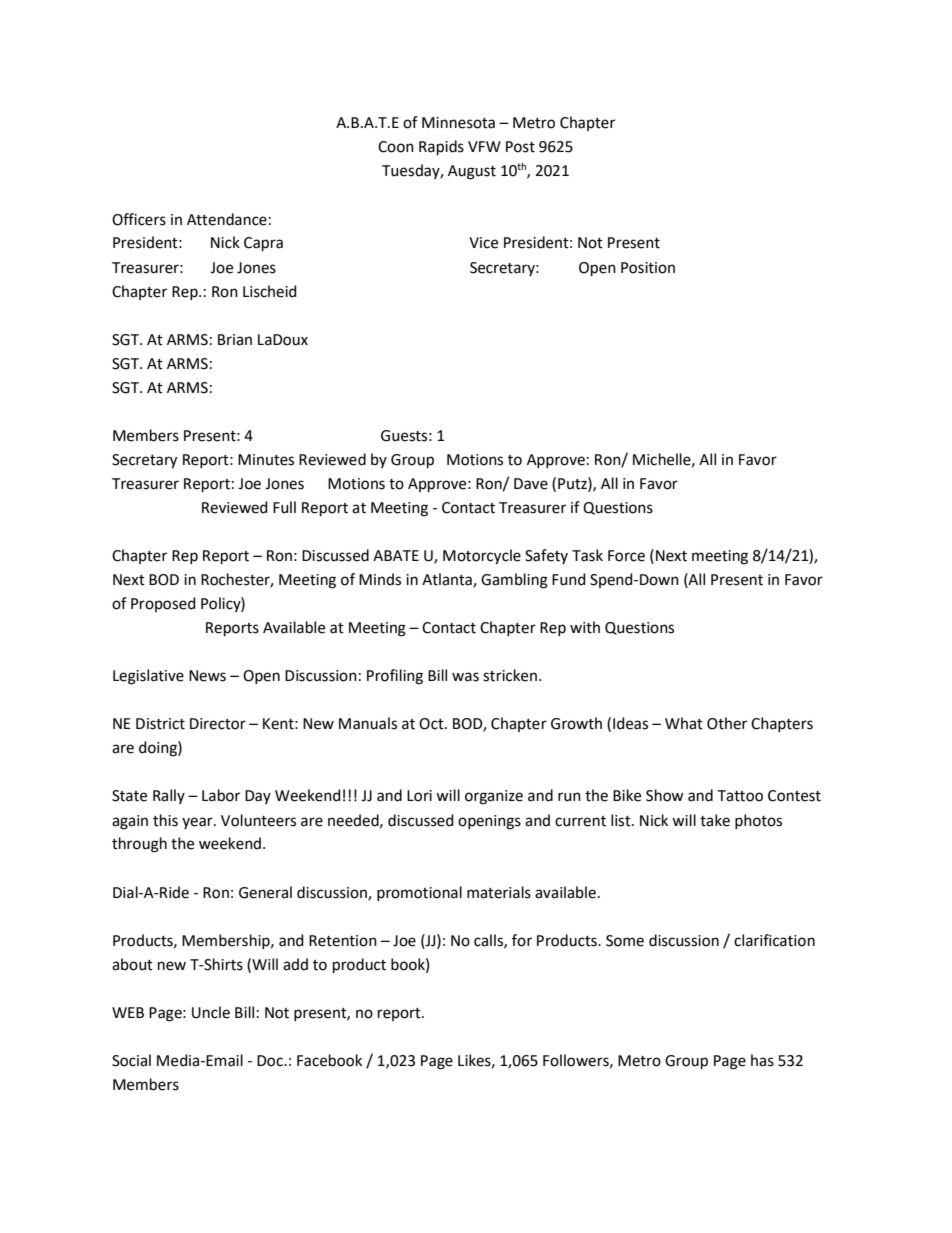  What do you see at coordinates (218, 724) in the image?
I see `Director` at bounding box center [218, 724].
